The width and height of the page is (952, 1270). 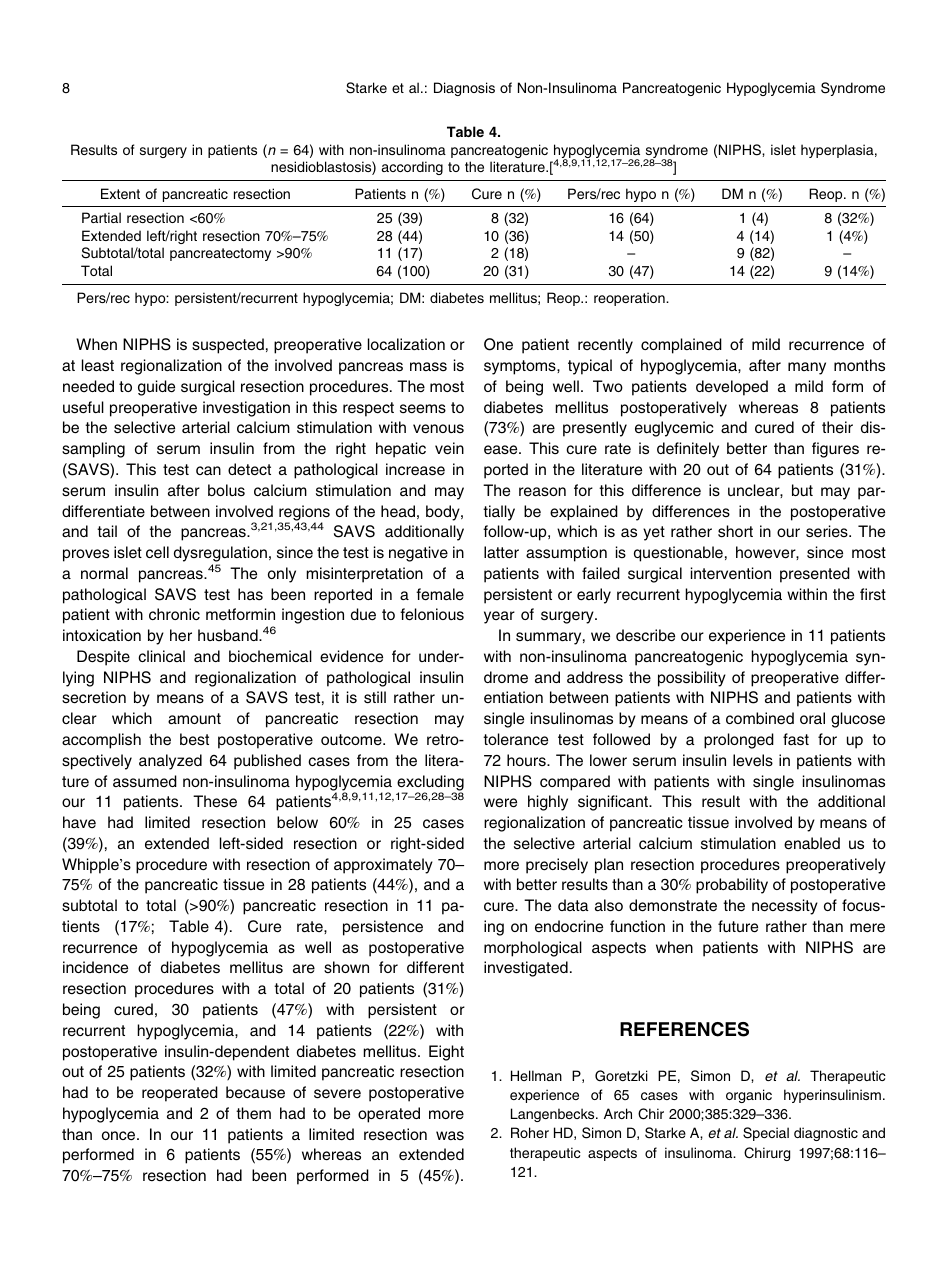 What do you see at coordinates (93, 450) in the page?
I see `sampling` at bounding box center [93, 450].
